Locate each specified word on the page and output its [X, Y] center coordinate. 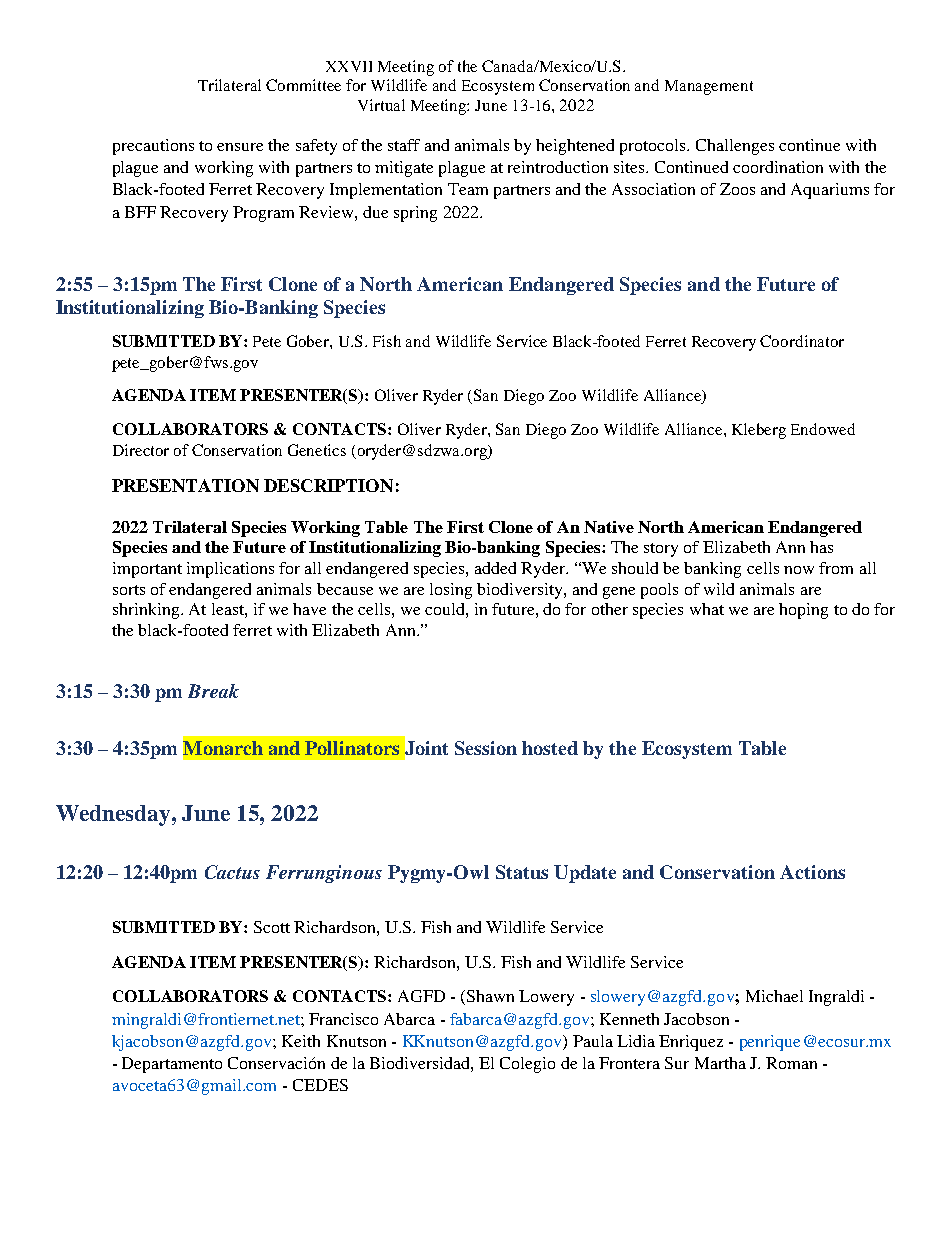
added [495, 568]
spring [415, 214]
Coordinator [802, 341]
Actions [812, 872]
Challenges [735, 147]
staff [404, 145]
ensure [240, 147]
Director [141, 450]
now [799, 570]
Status [522, 872]
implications [230, 570]
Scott [272, 927]
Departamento [172, 1065]
